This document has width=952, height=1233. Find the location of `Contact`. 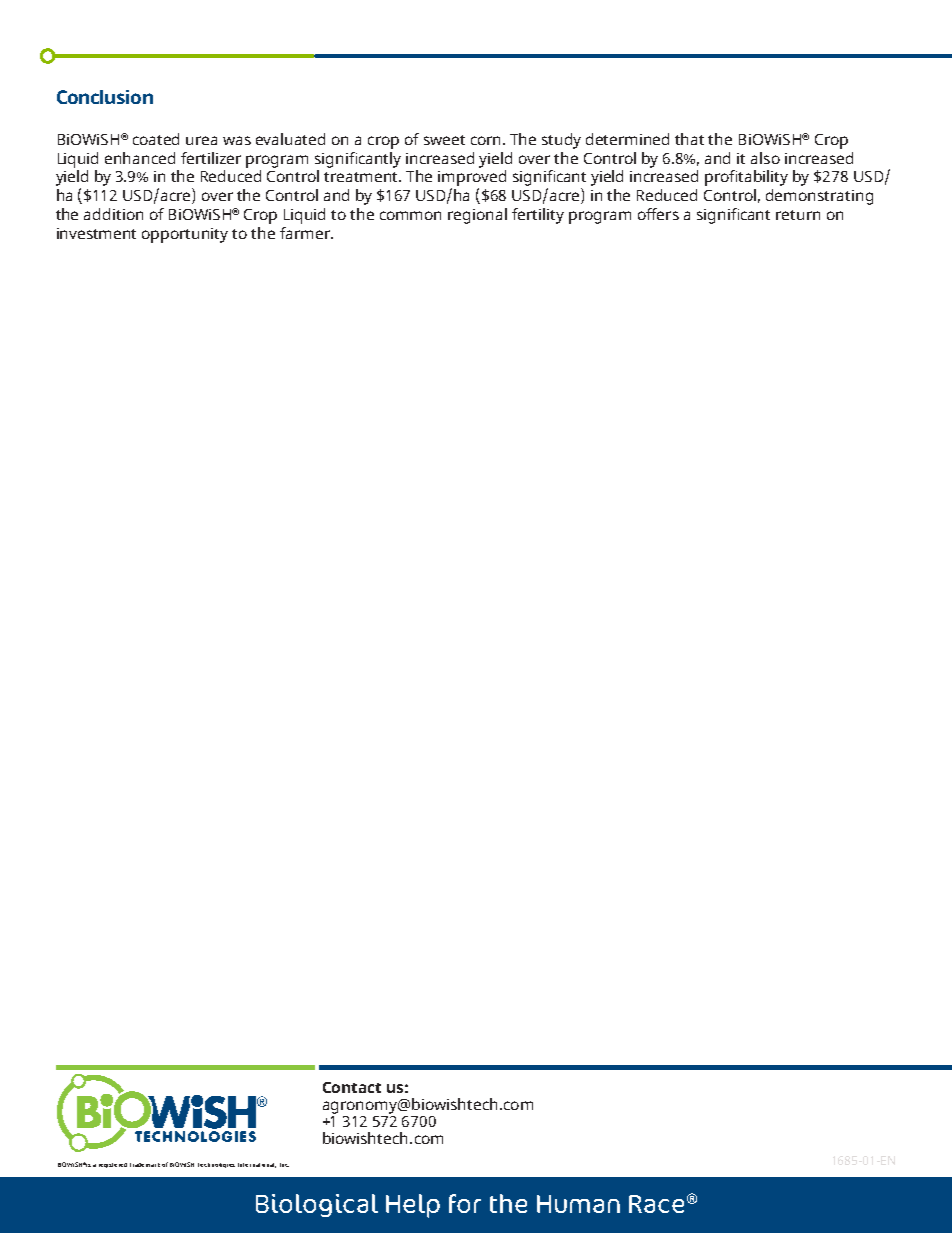

Contact is located at coordinates (352, 1087).
